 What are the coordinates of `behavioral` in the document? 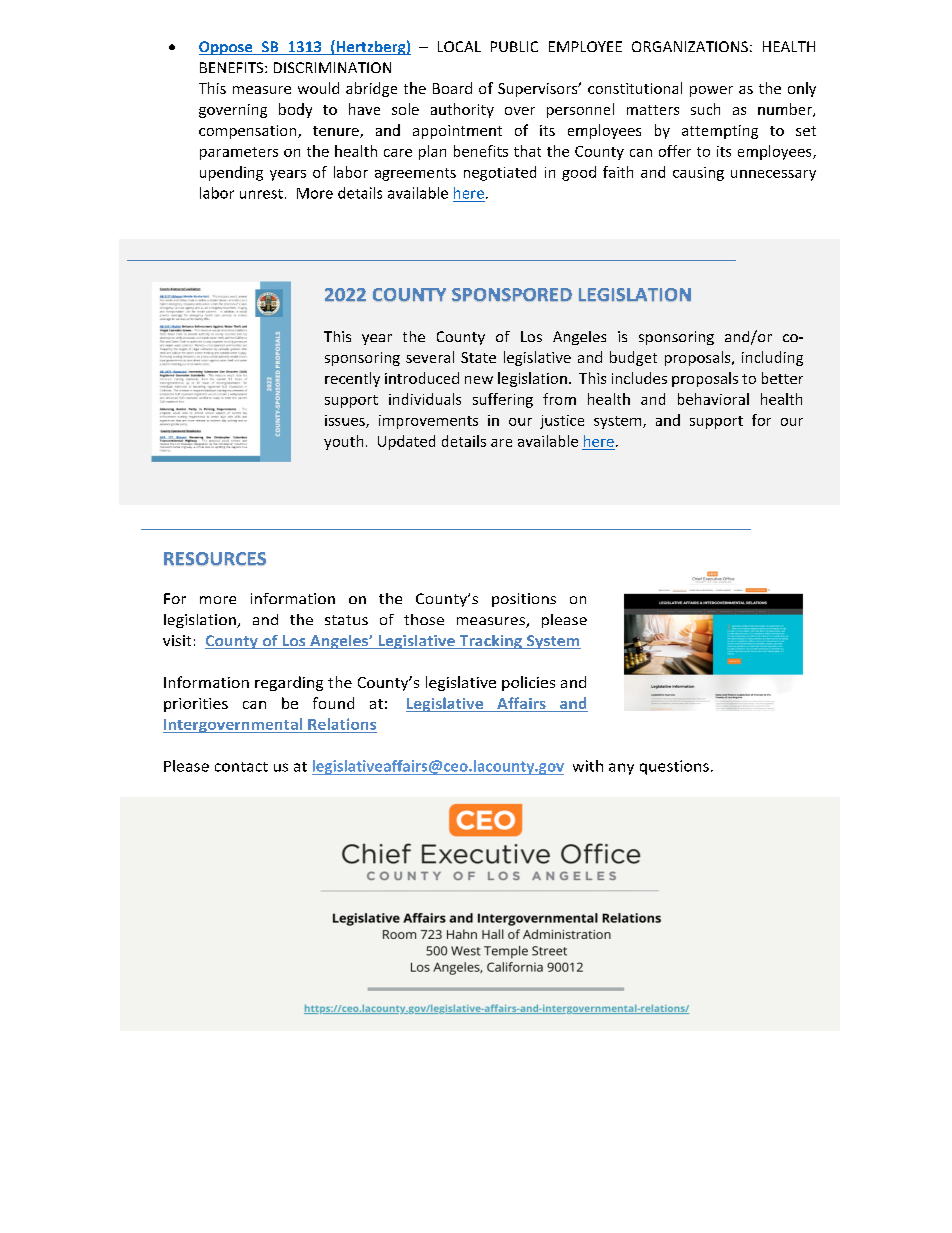 It's located at (713, 399).
